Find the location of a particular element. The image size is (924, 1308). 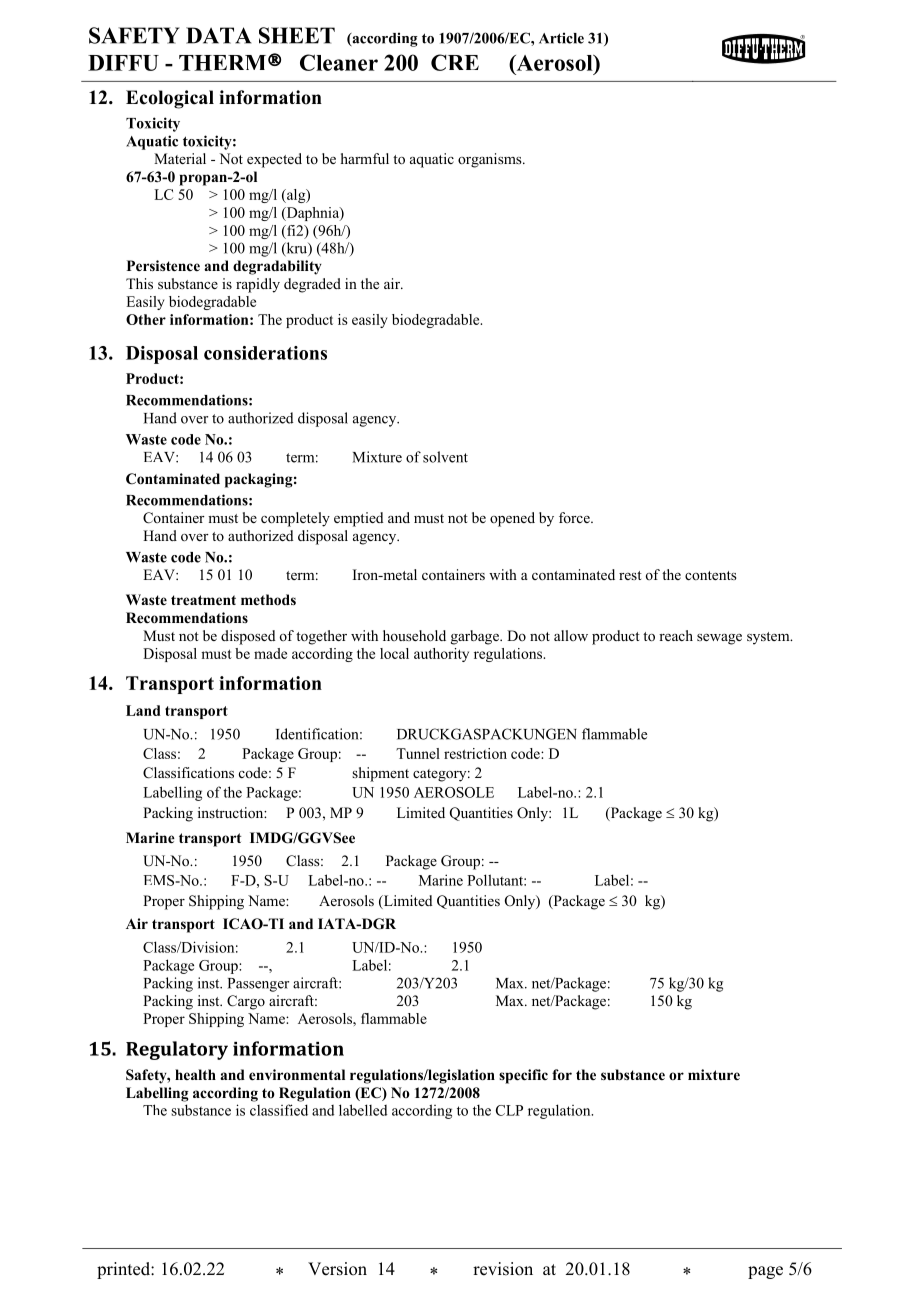

reach is located at coordinates (676, 635).
